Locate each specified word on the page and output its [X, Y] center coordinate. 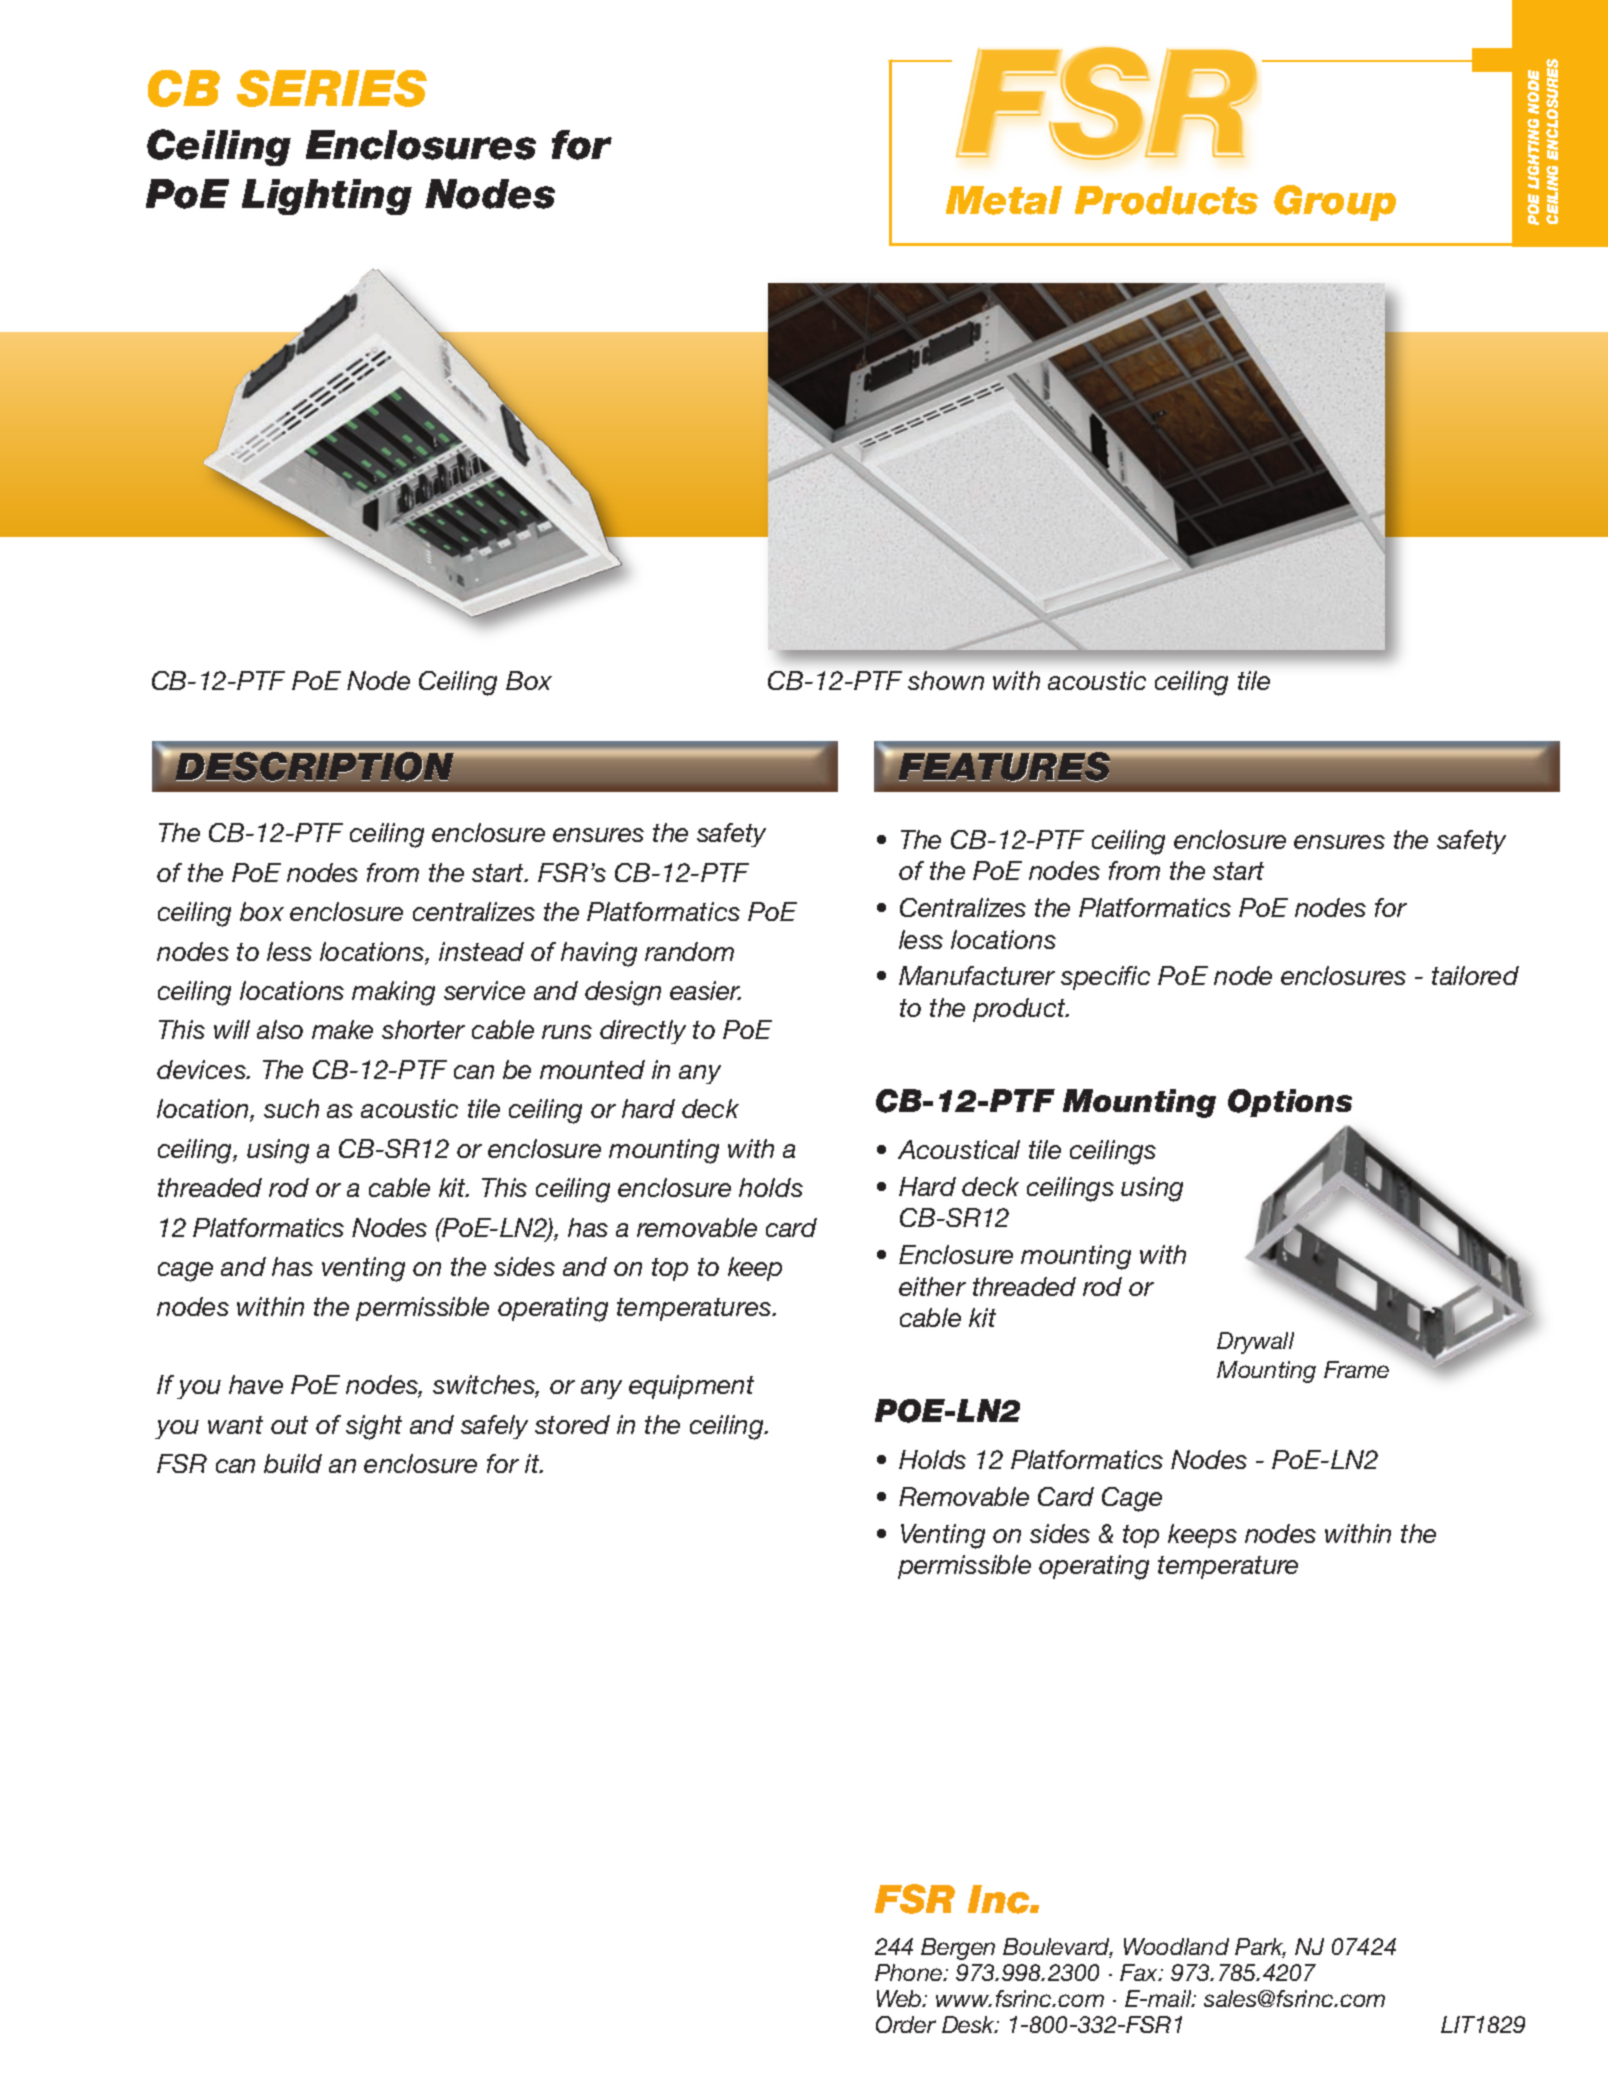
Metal [1004, 200]
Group [1335, 203]
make [342, 1029]
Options [1290, 1103]
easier [705, 990]
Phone [910, 1972]
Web [900, 1998]
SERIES [332, 88]
